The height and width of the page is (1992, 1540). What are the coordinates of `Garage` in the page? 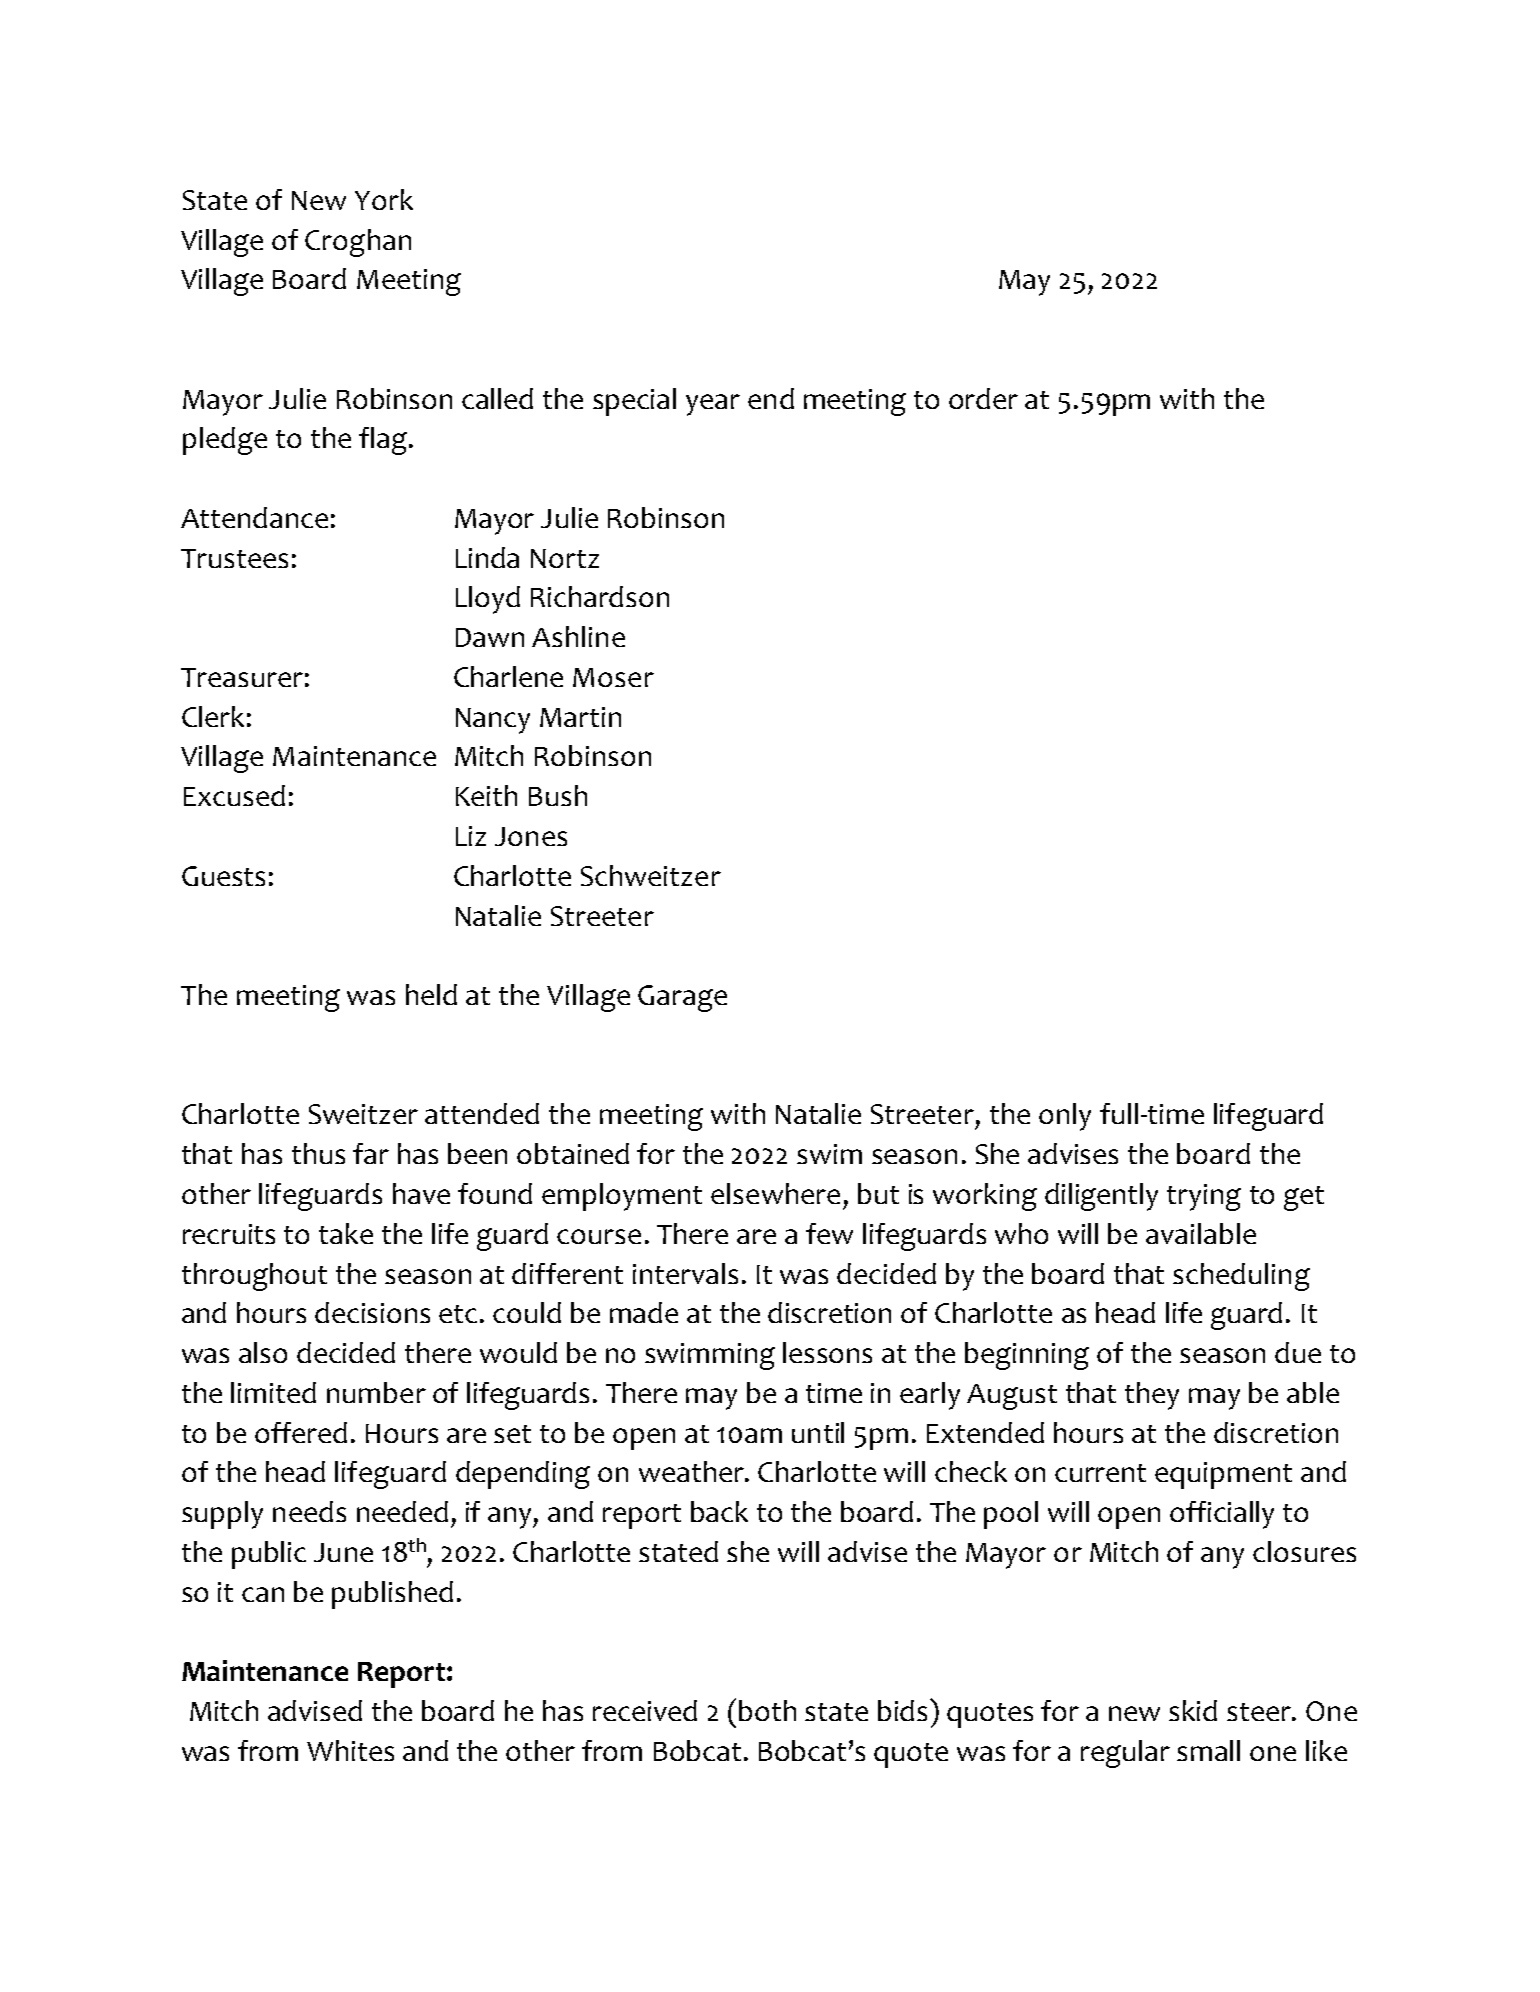 It's located at (682, 998).
